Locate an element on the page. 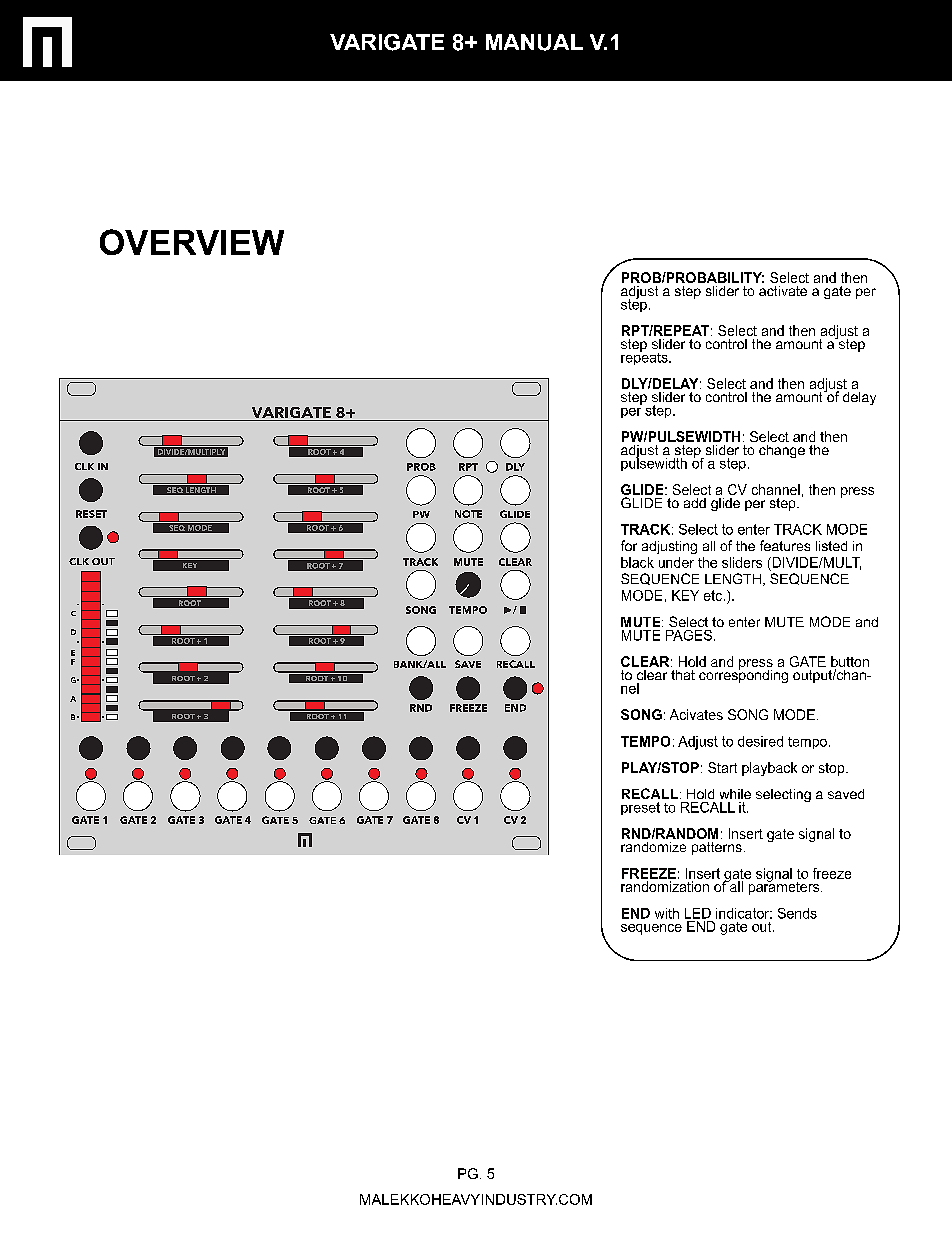  add is located at coordinates (695, 503).
